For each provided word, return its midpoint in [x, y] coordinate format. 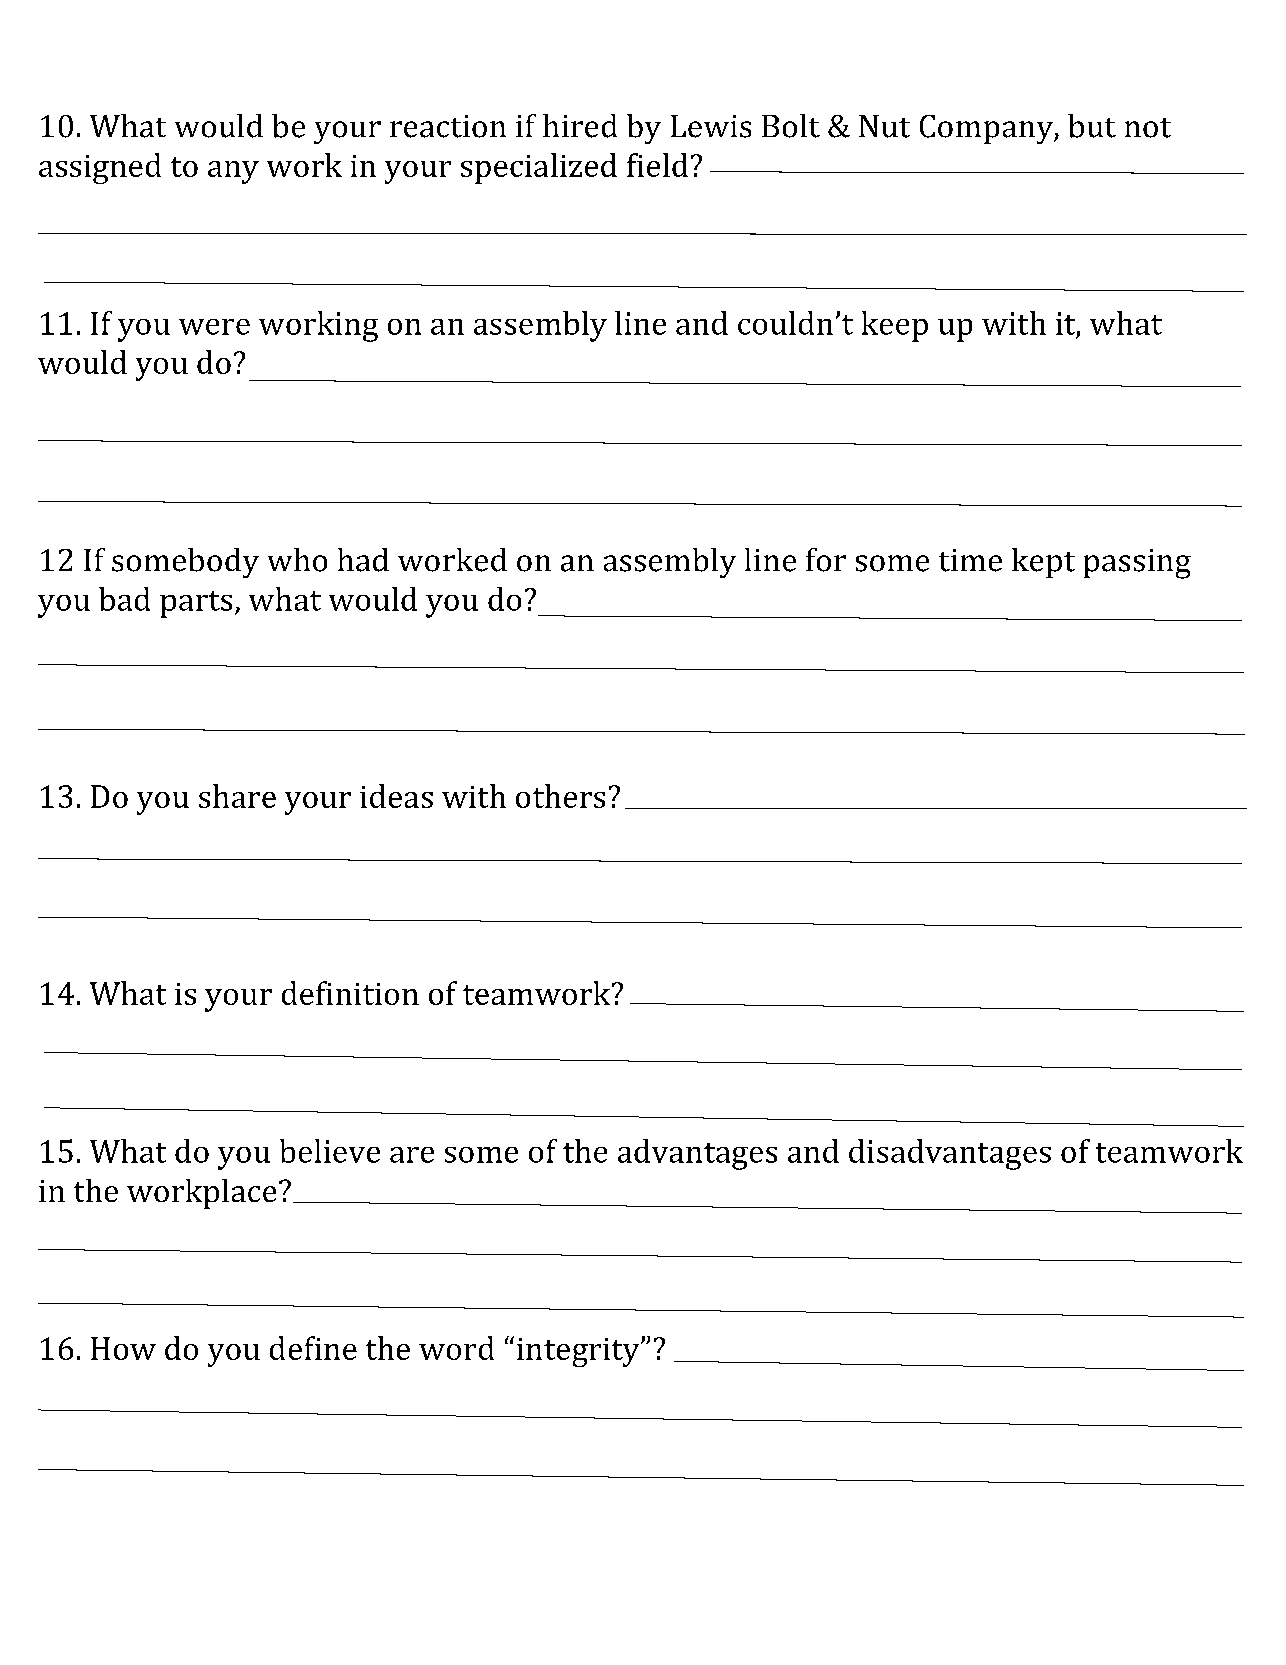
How [123, 1348]
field [657, 165]
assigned [100, 168]
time [970, 560]
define [313, 1348]
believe [330, 1151]
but [1092, 126]
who [297, 560]
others [560, 796]
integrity [579, 1352]
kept [1043, 563]
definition [350, 993]
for [826, 560]
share [237, 796]
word [456, 1348]
